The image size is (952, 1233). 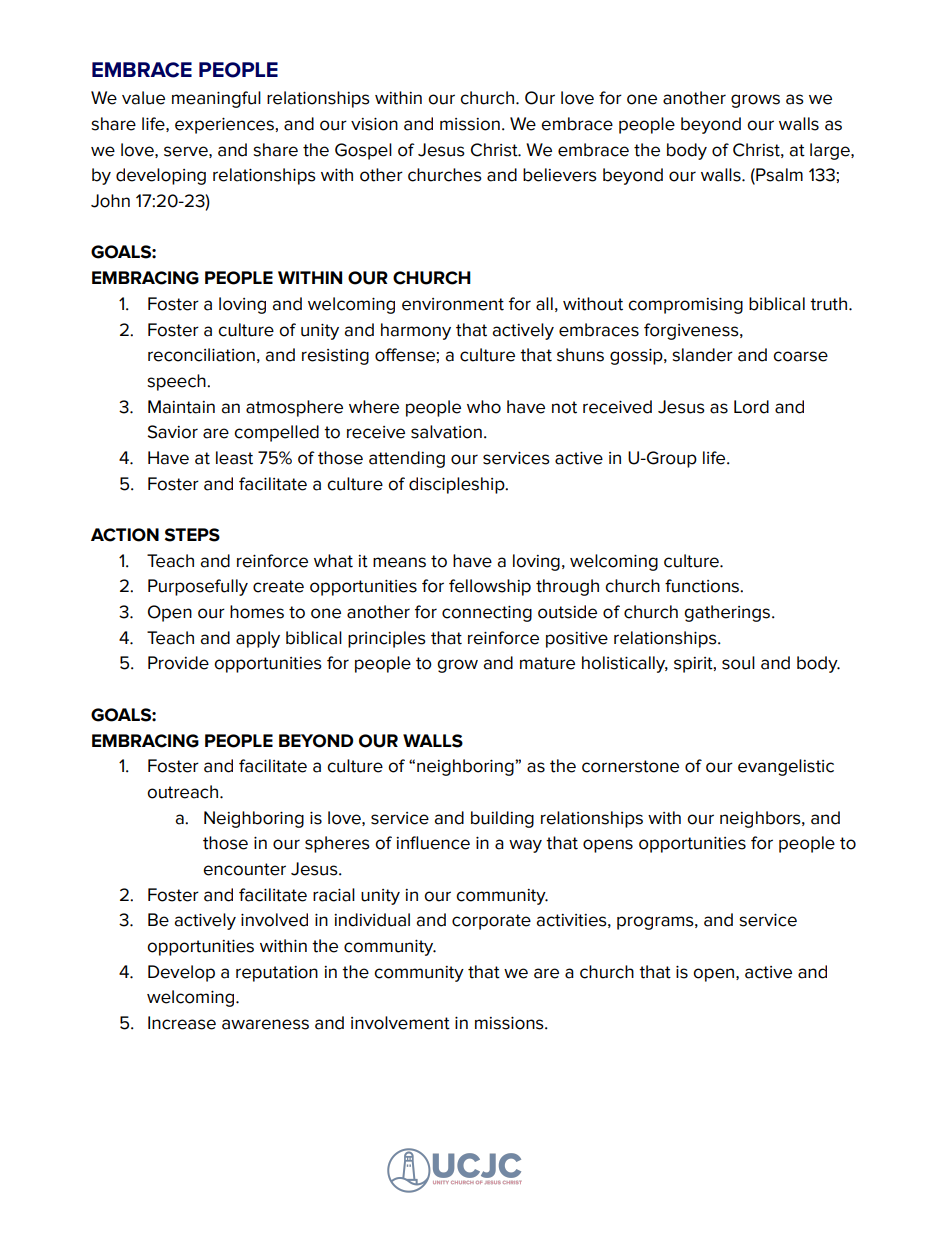 What do you see at coordinates (547, 663) in the screenshot?
I see `mature` at bounding box center [547, 663].
